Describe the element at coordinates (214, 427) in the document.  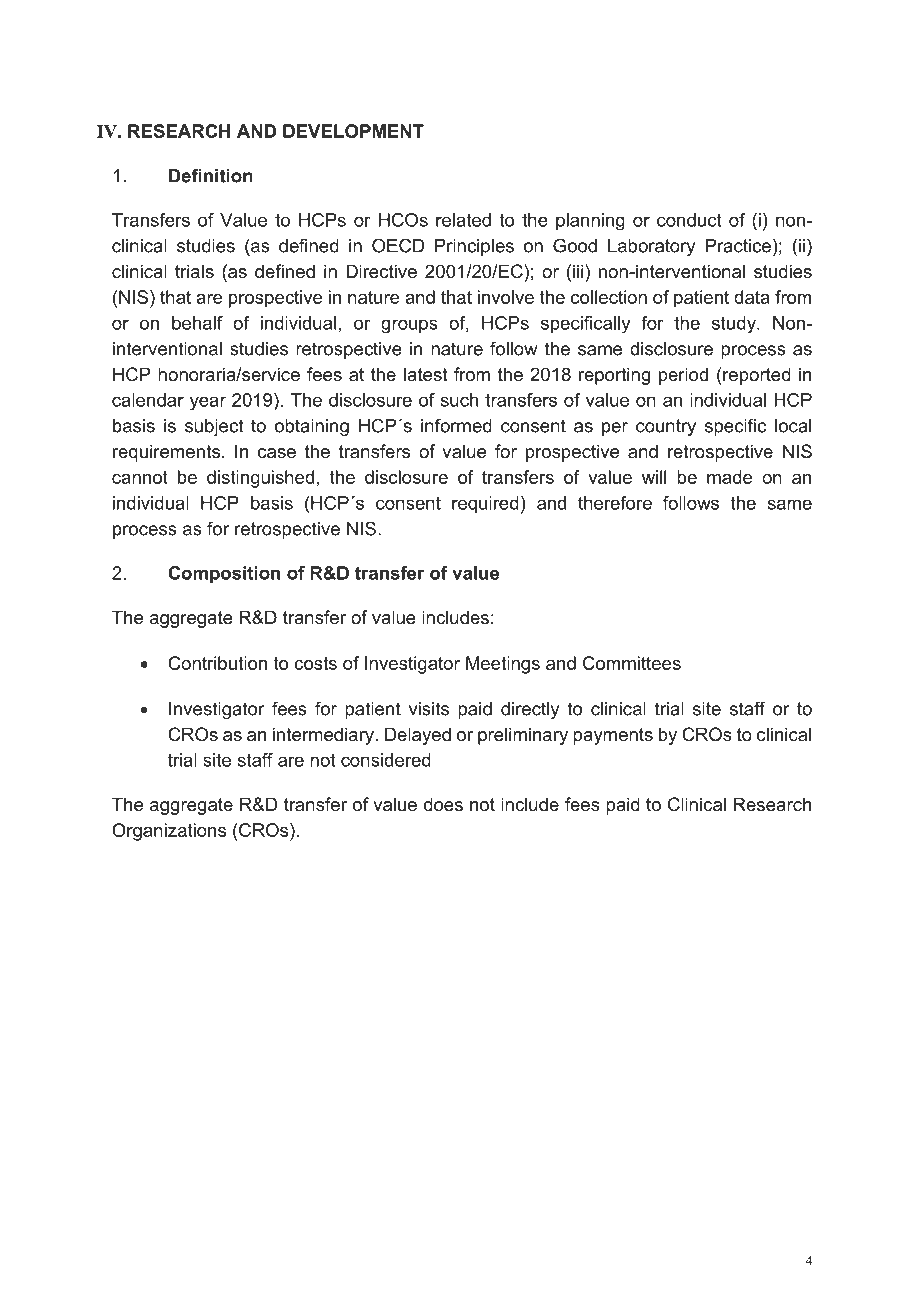
I see `subject` at that location.
